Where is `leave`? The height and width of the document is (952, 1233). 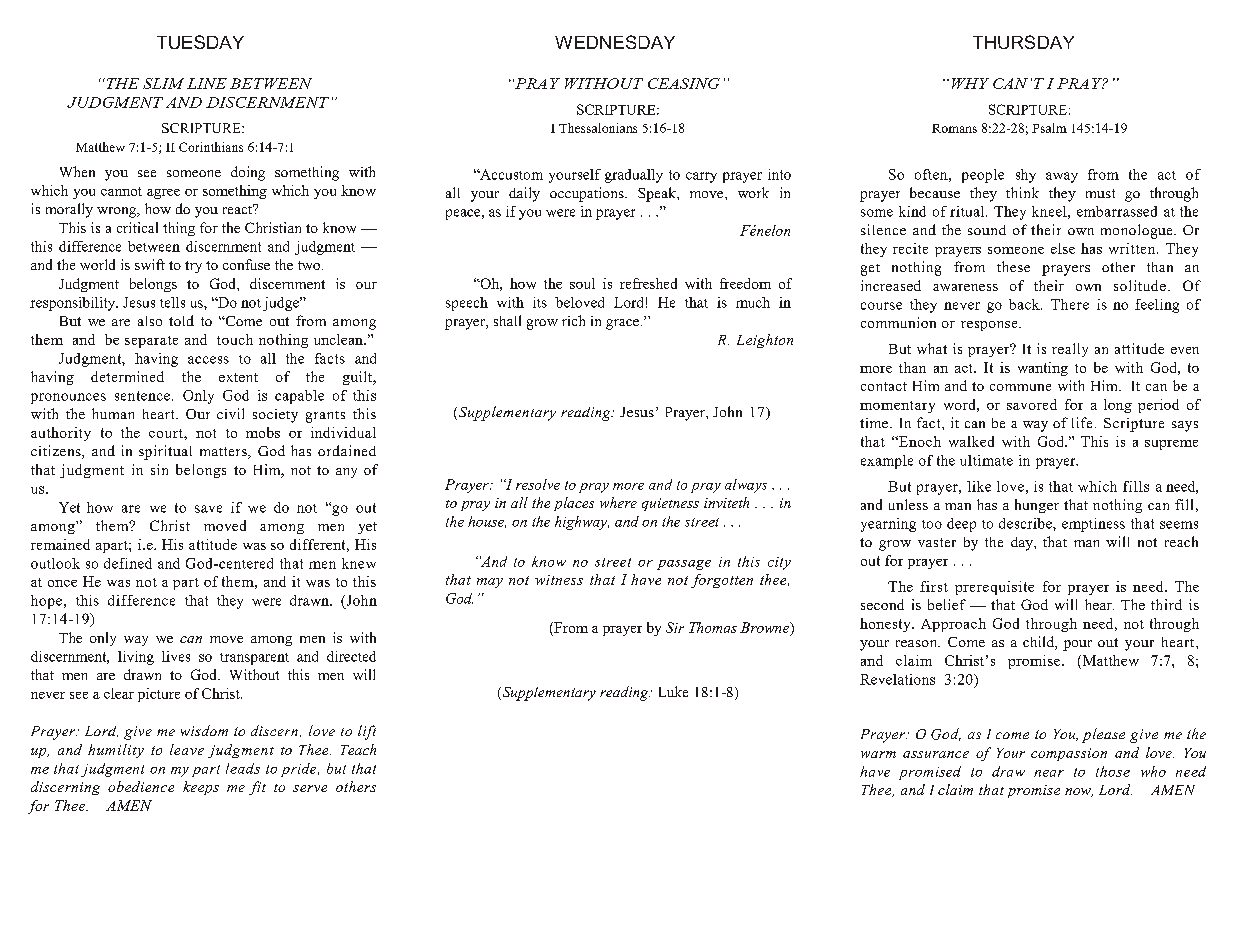 leave is located at coordinates (187, 749).
